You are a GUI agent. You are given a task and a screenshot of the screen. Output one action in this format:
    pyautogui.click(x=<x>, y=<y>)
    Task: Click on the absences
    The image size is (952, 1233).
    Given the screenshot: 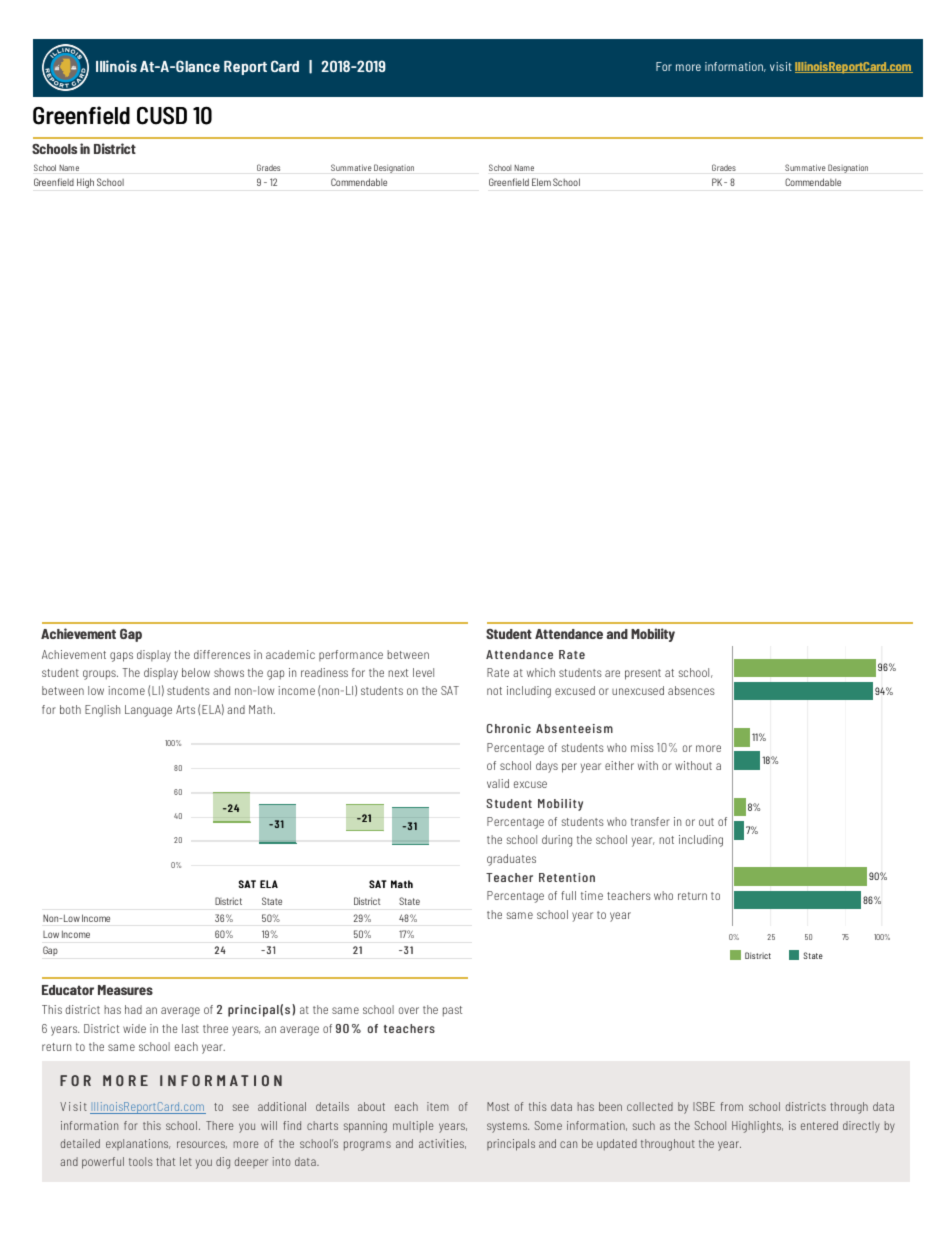 What is the action you would take?
    pyautogui.click(x=691, y=690)
